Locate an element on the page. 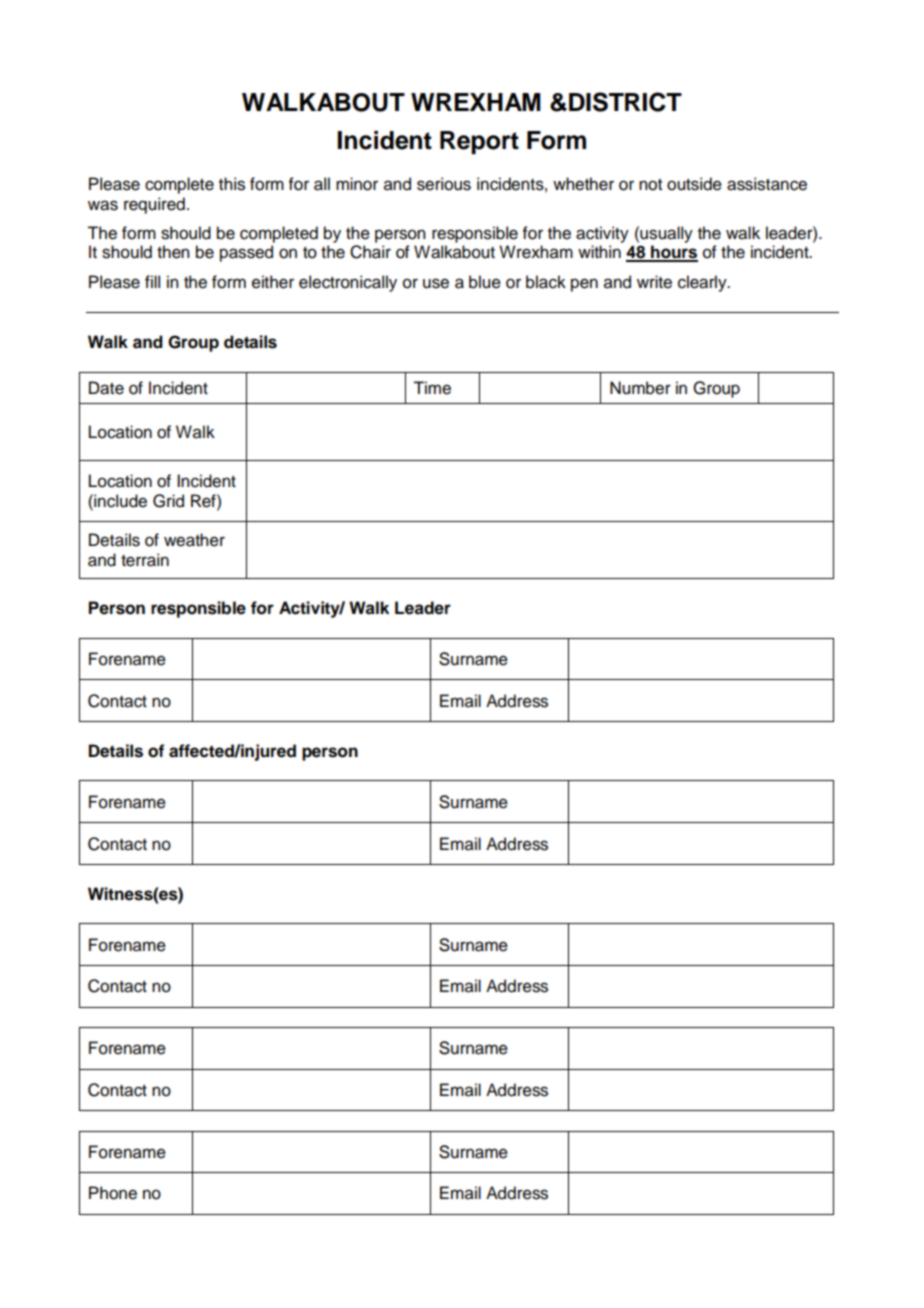  Time is located at coordinates (432, 388).
